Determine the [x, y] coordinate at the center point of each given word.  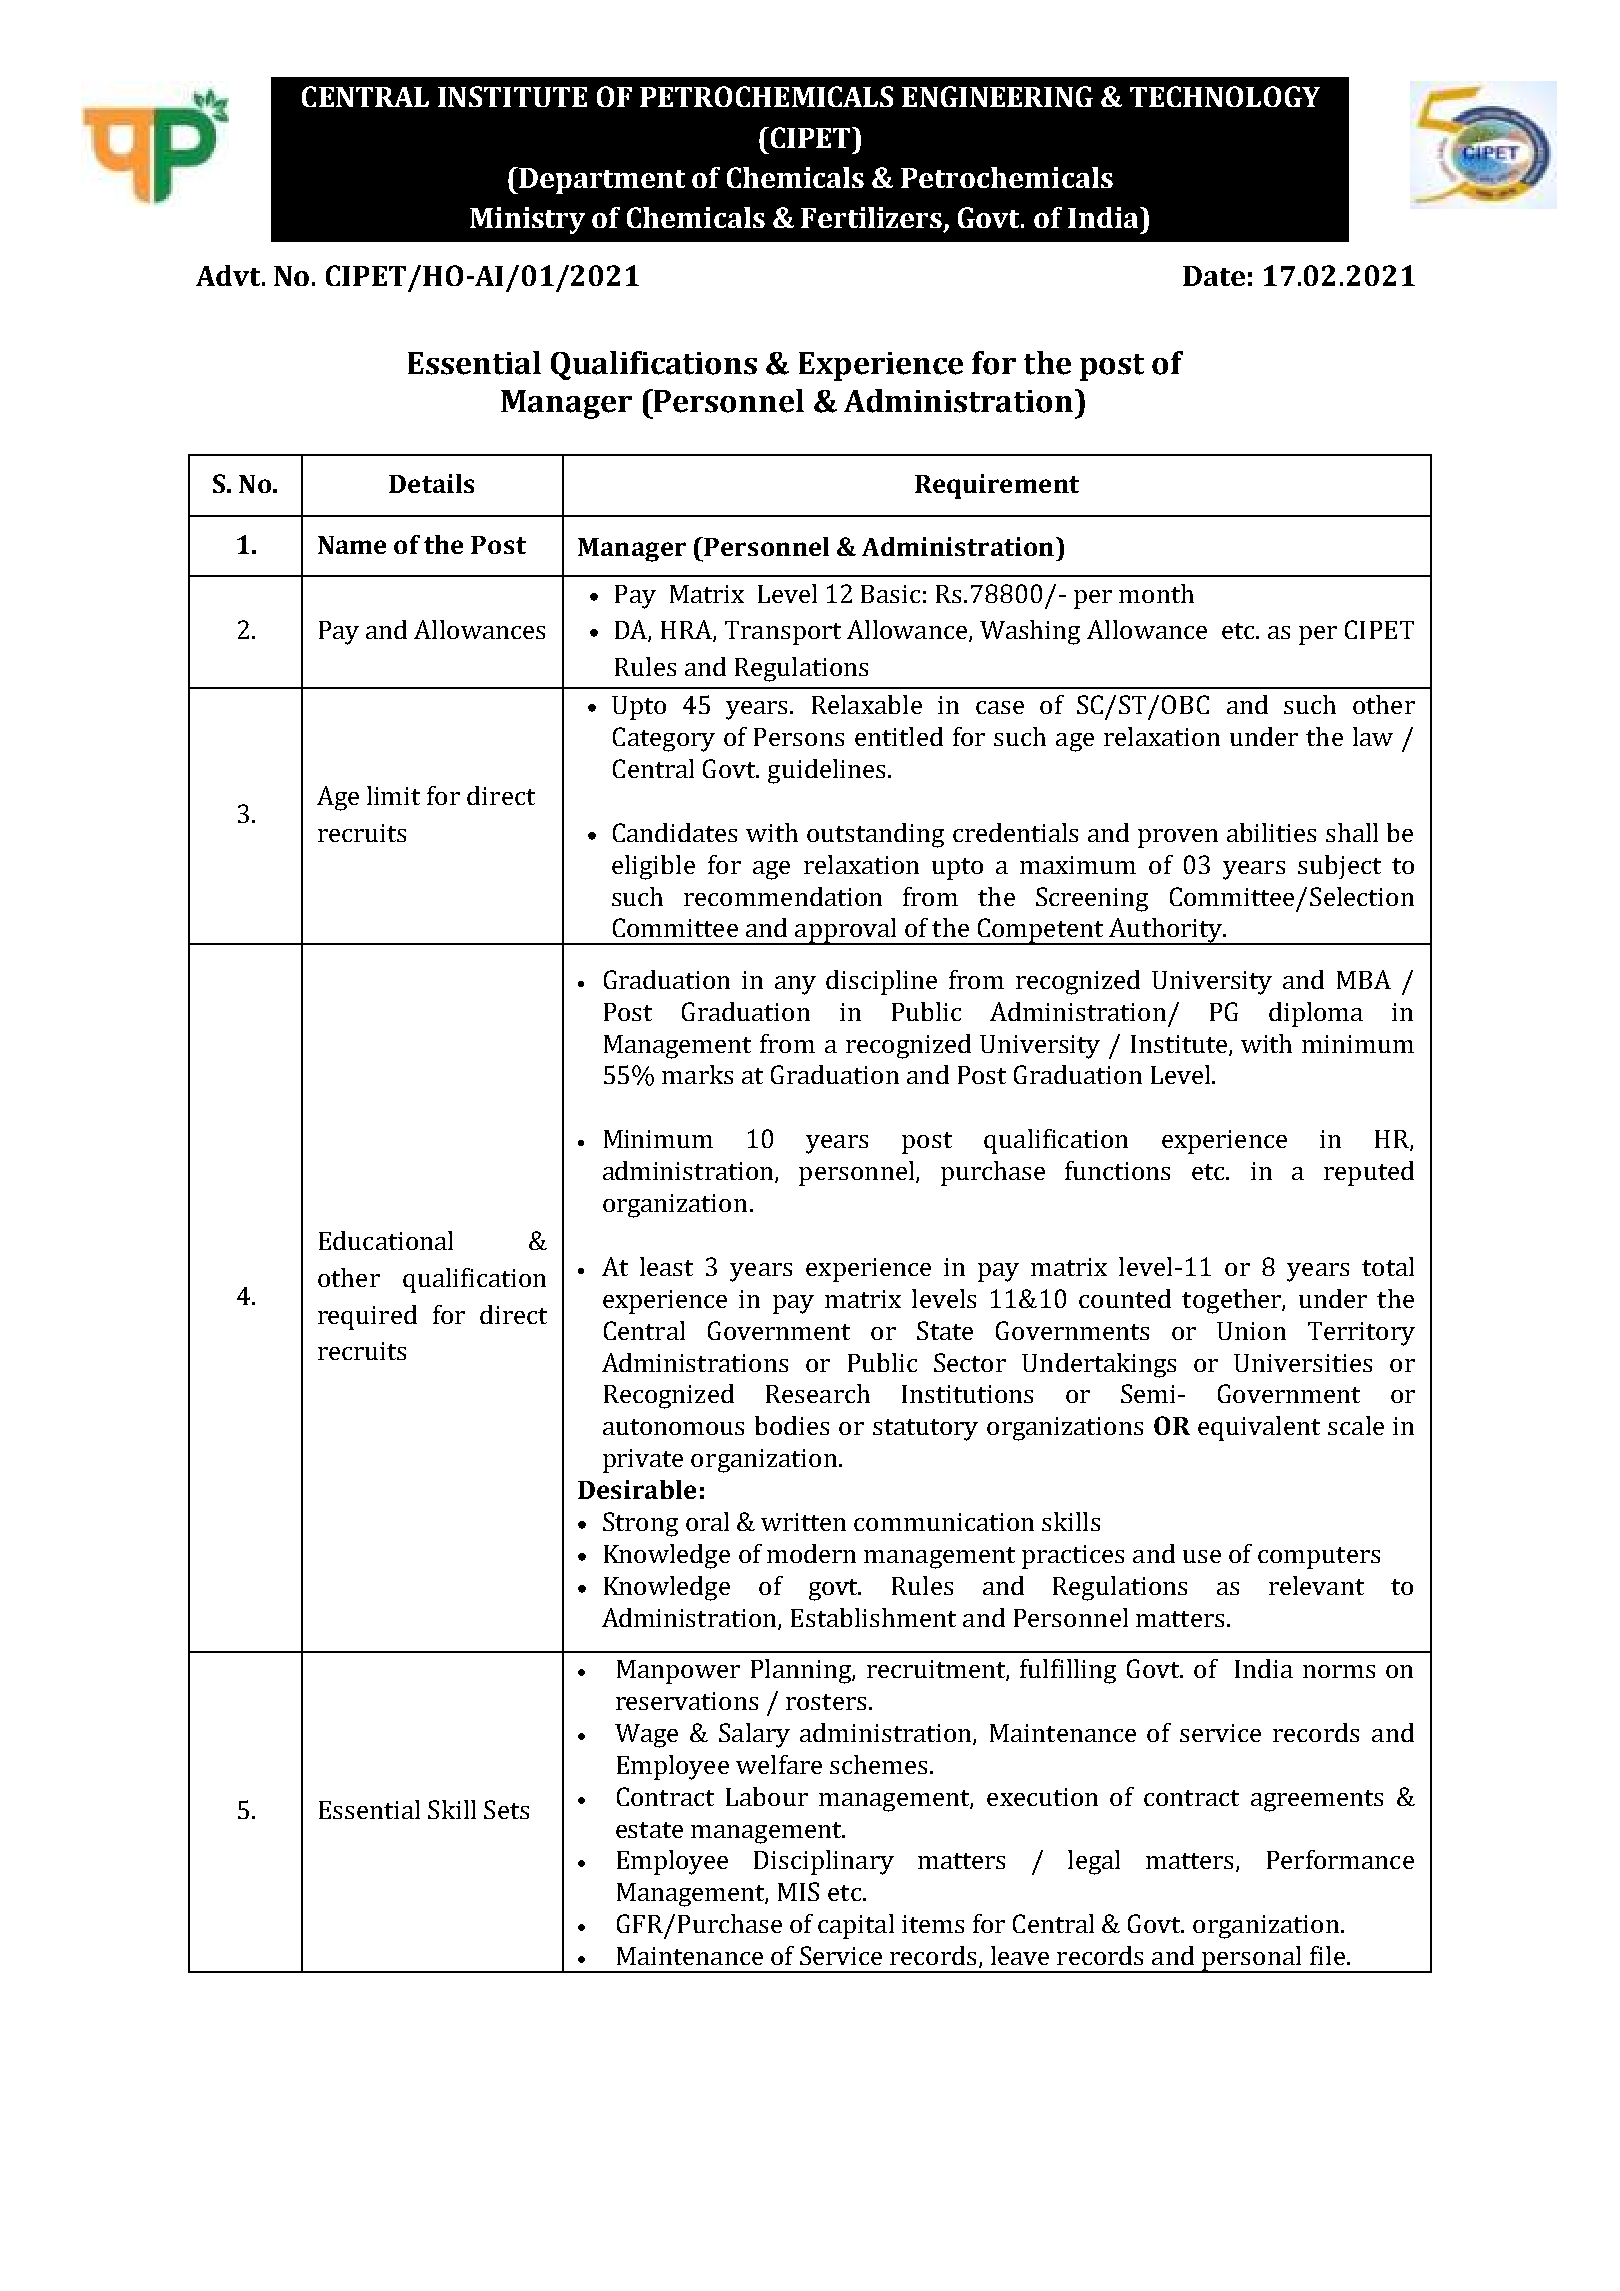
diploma [1316, 1014]
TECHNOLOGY [1225, 96]
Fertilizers [873, 219]
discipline [881, 982]
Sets [506, 1809]
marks [697, 1074]
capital [856, 1926]
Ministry [527, 220]
